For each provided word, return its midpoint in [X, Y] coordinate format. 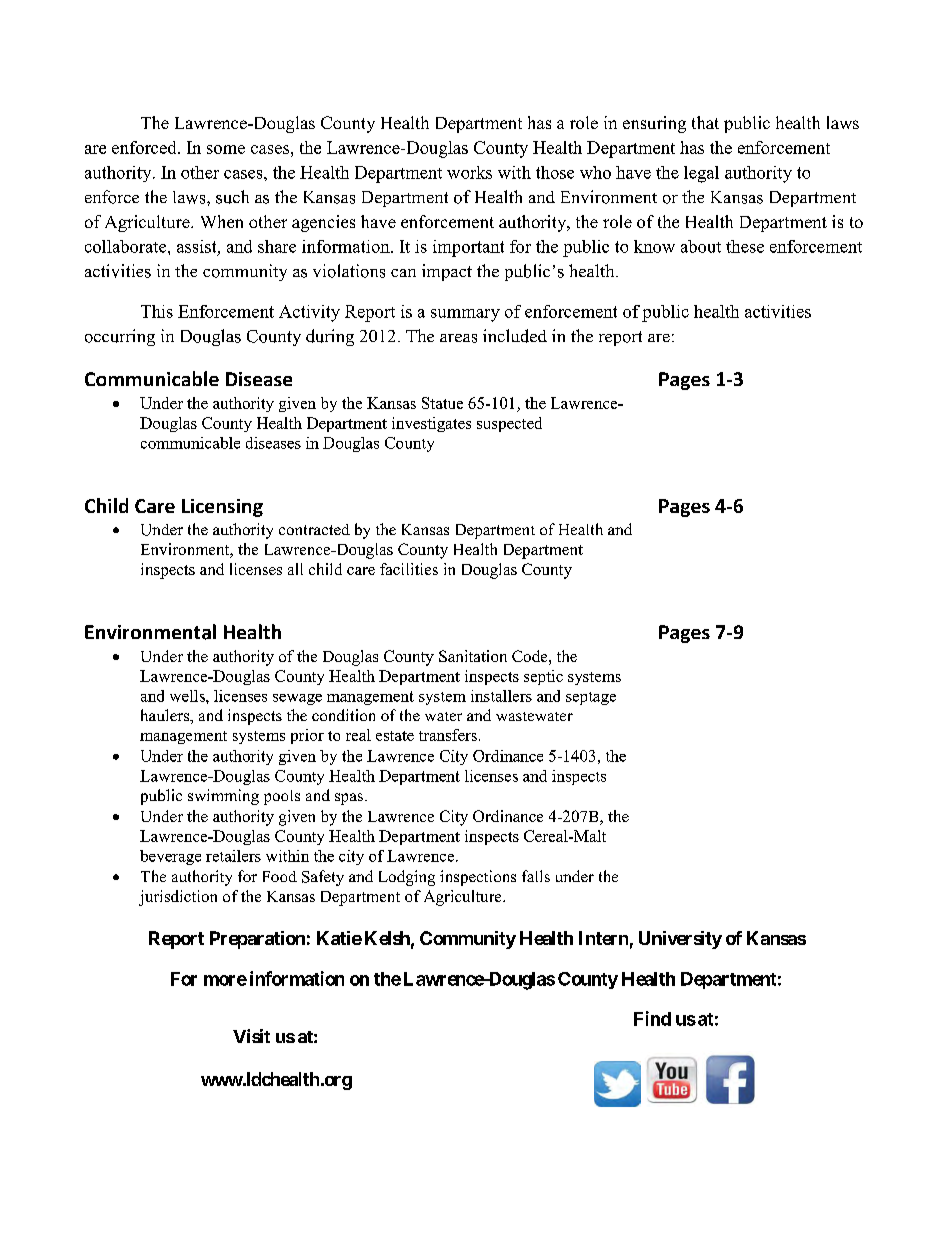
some [226, 149]
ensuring [654, 124]
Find [652, 1018]
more [225, 980]
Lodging [407, 878]
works [469, 172]
